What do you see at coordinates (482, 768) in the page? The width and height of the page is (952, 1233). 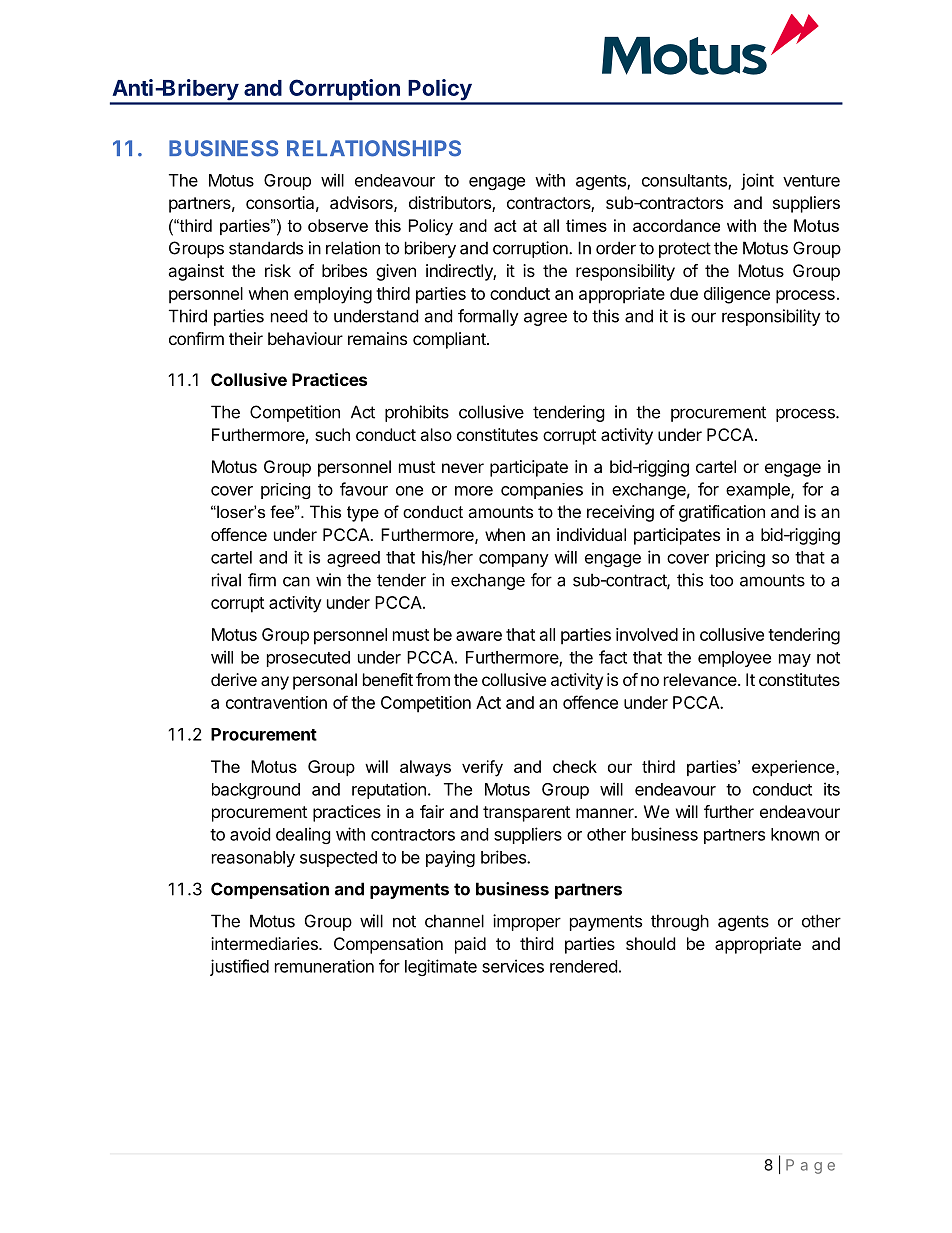 I see `verify` at bounding box center [482, 768].
